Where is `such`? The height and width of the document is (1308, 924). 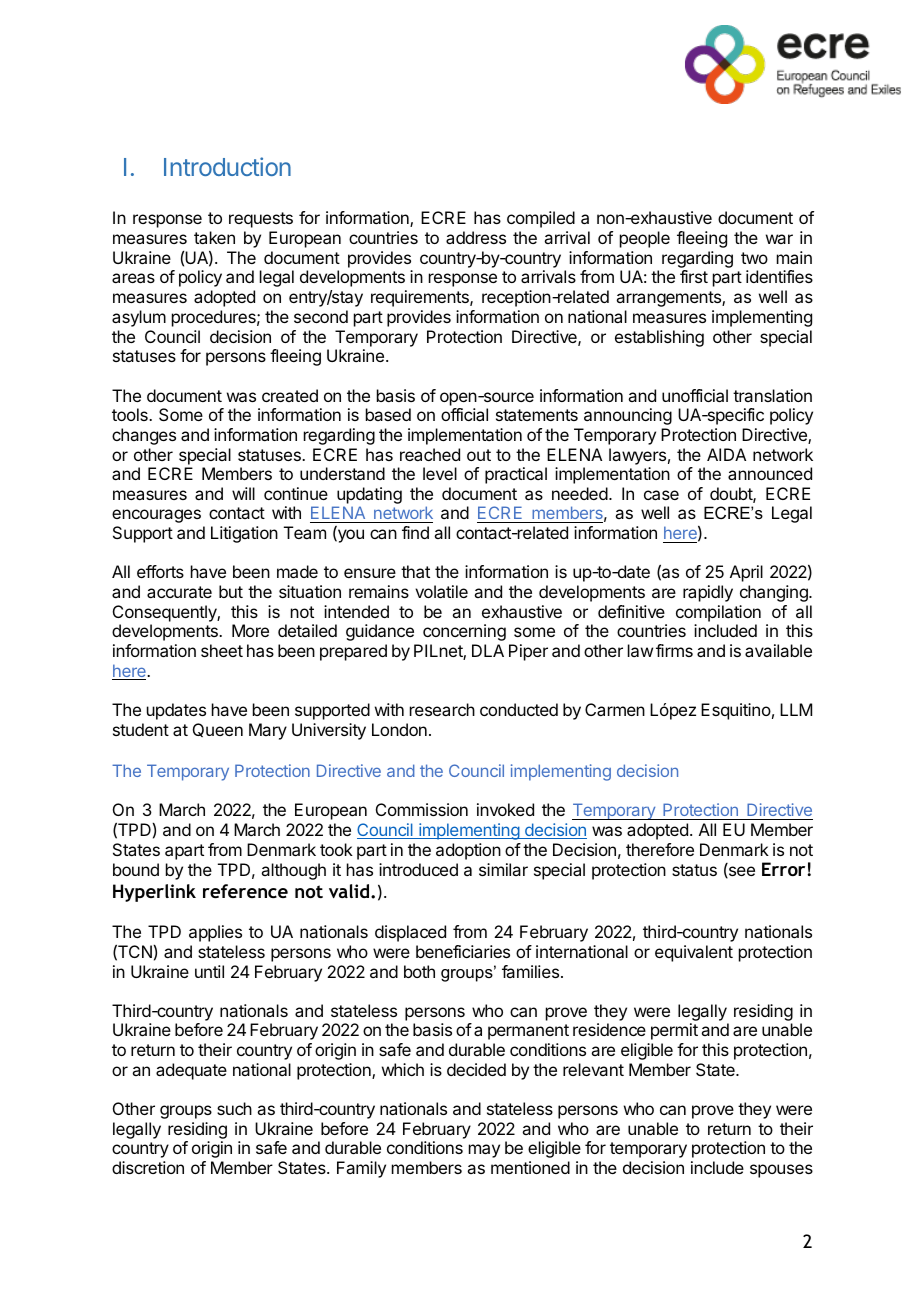
such is located at coordinates (234, 1108).
